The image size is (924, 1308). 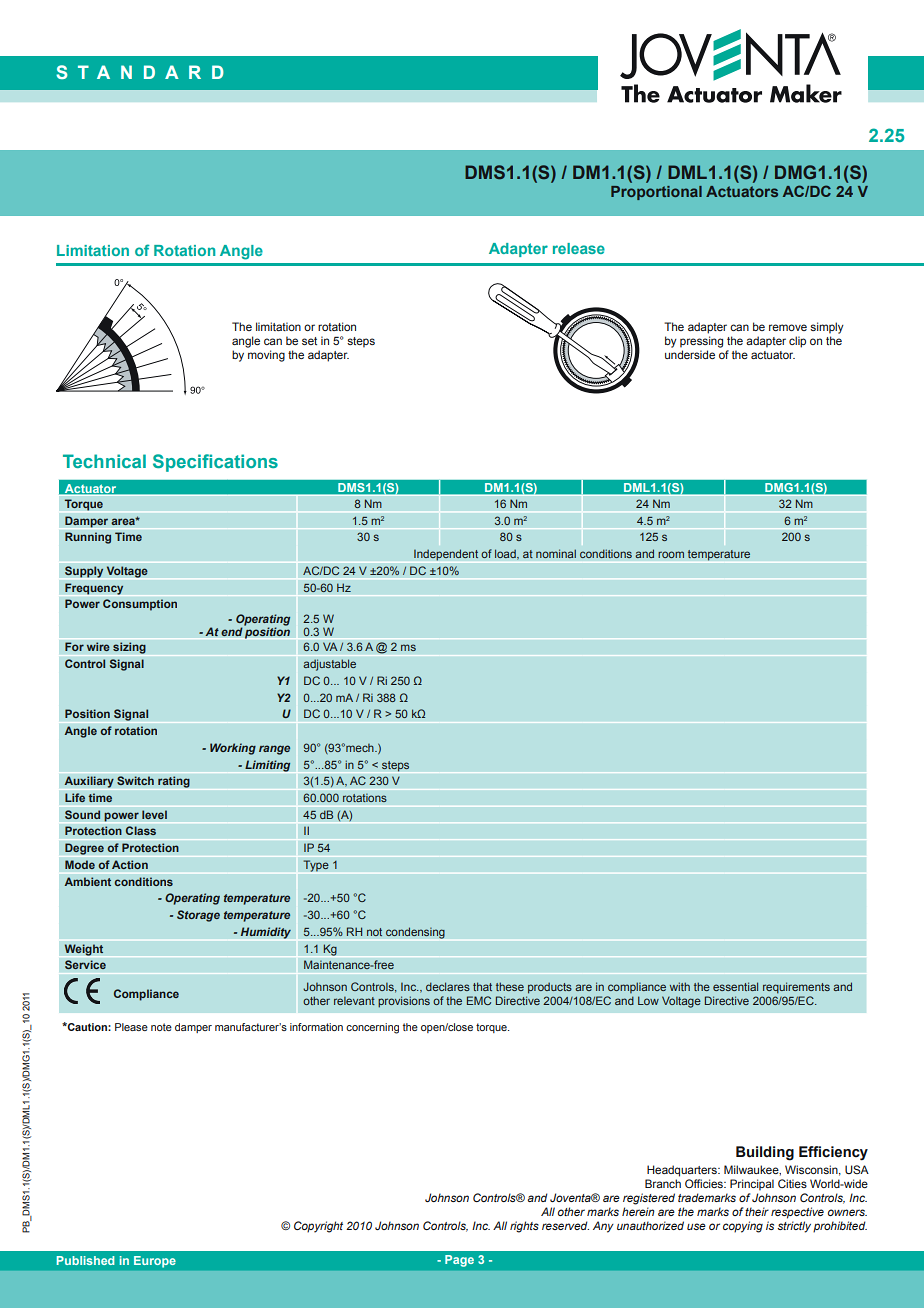 I want to click on Europe, so click(x=155, y=1262).
